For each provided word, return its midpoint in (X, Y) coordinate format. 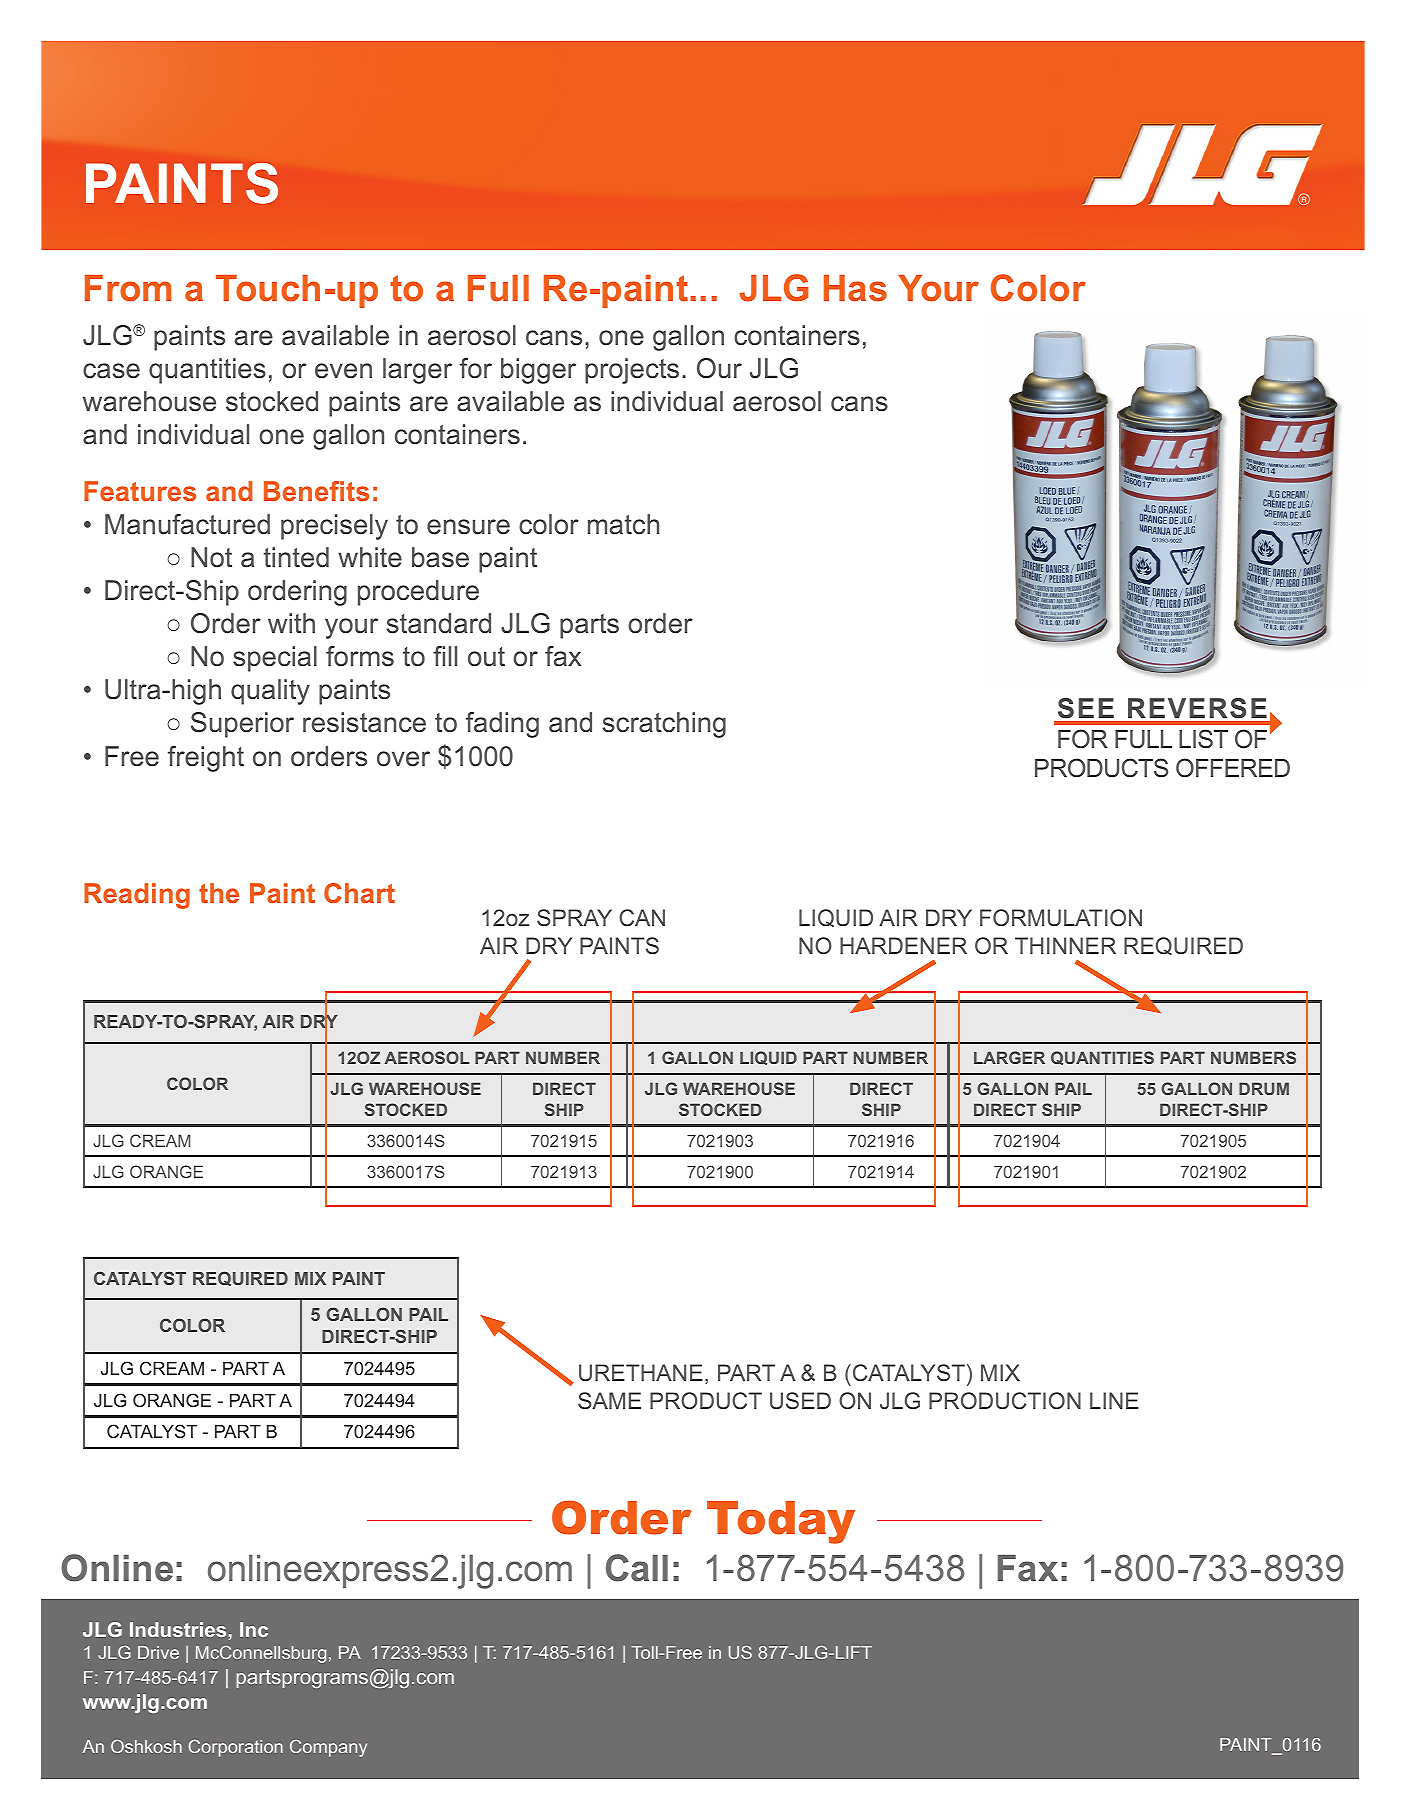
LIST (1203, 738)
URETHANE (641, 1372)
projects (632, 371)
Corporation (236, 1748)
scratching (664, 725)
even (343, 371)
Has (855, 288)
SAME (609, 1400)
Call (637, 1568)
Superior (242, 725)
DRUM (1264, 1088)
